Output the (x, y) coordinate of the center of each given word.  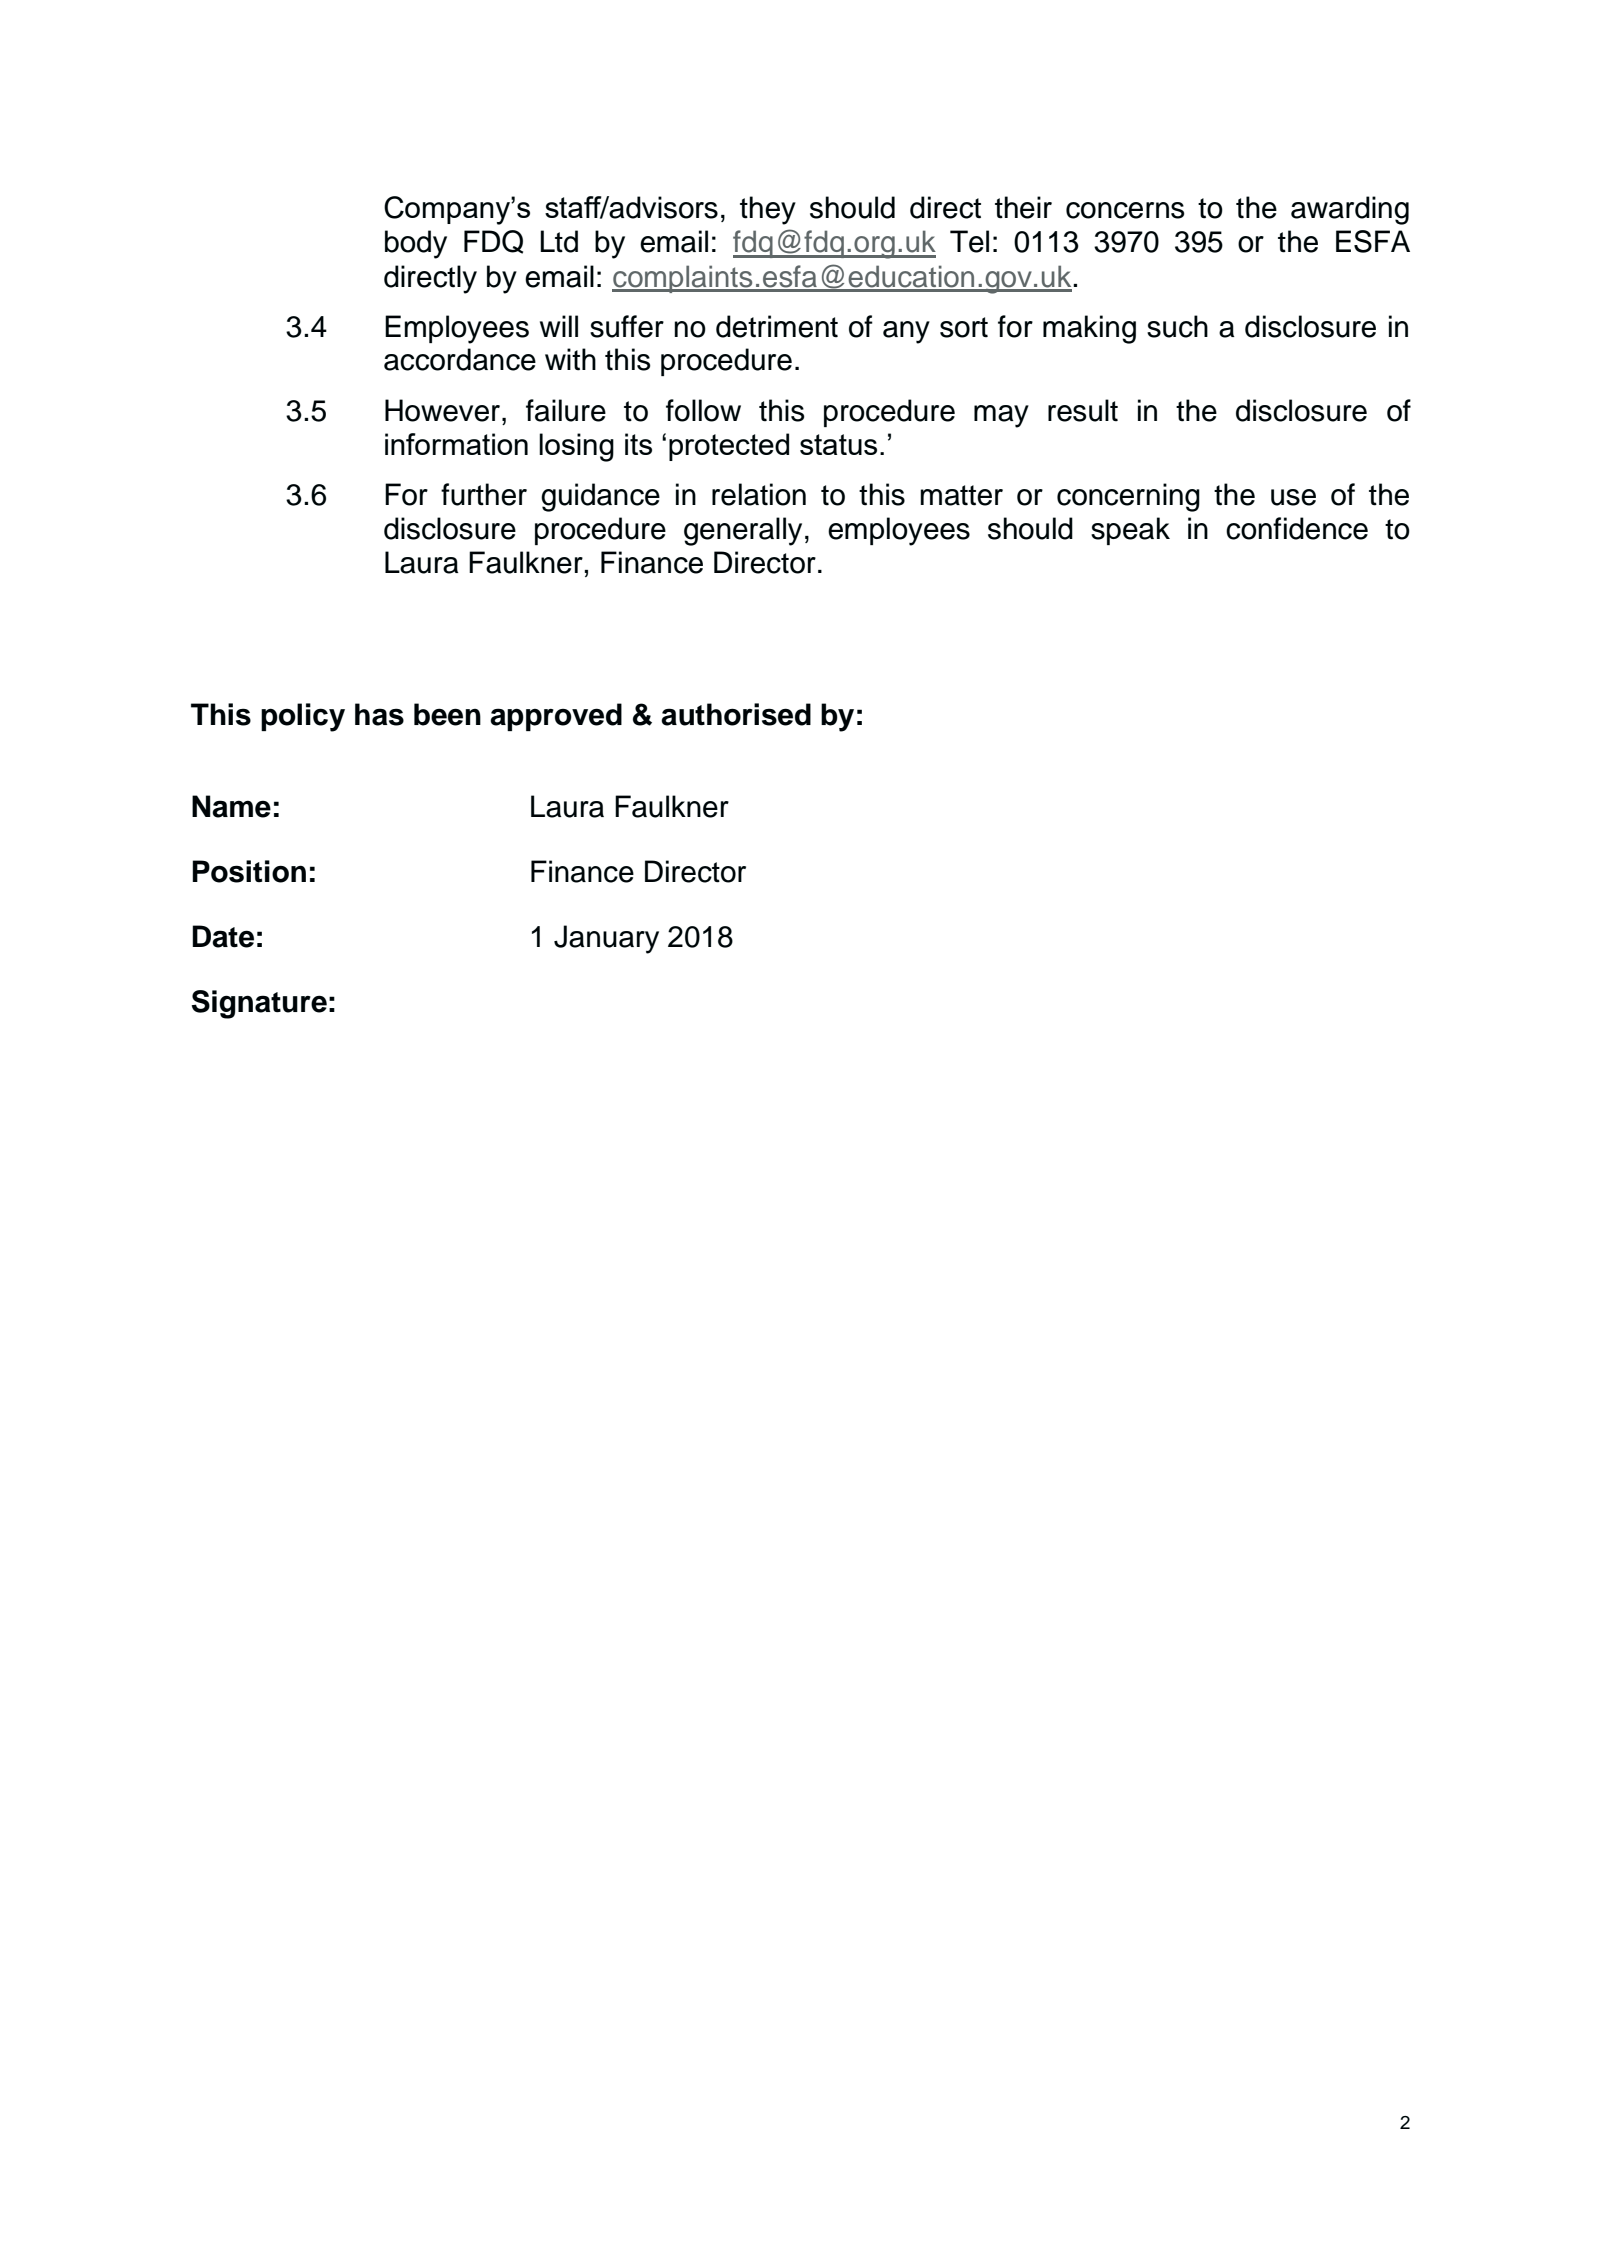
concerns (1125, 210)
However (442, 410)
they (768, 210)
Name (231, 806)
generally (743, 531)
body (416, 244)
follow (703, 410)
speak (1130, 531)
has (379, 714)
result (1083, 410)
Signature (259, 1004)
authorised (736, 714)
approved (556, 717)
